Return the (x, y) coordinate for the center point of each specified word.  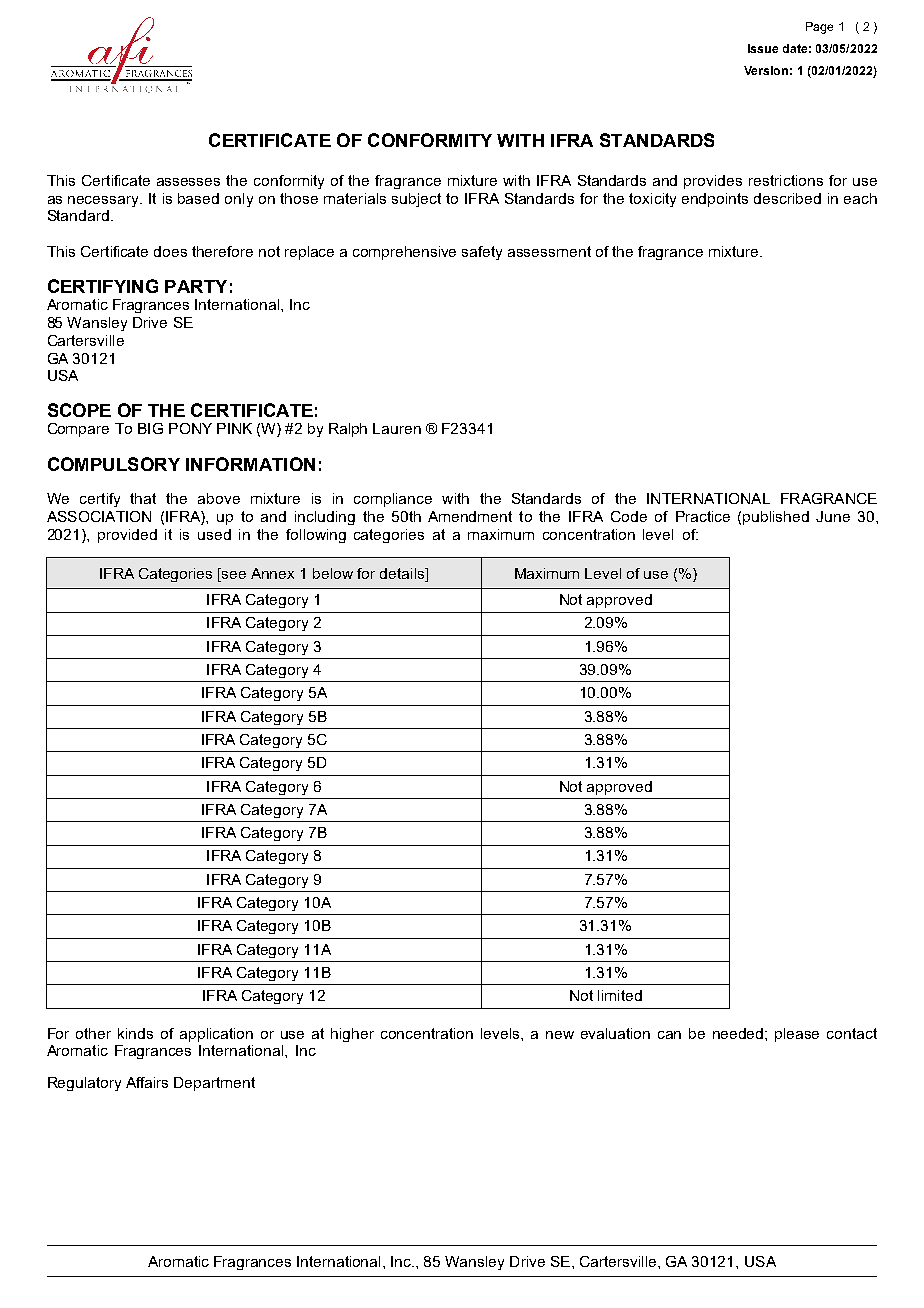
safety (482, 253)
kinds (135, 1033)
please (797, 1035)
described (787, 198)
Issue (763, 48)
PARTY (196, 286)
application (216, 1035)
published (776, 518)
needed (739, 1033)
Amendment (470, 516)
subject (416, 200)
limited (620, 995)
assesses (188, 182)
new (560, 1035)
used (214, 534)
